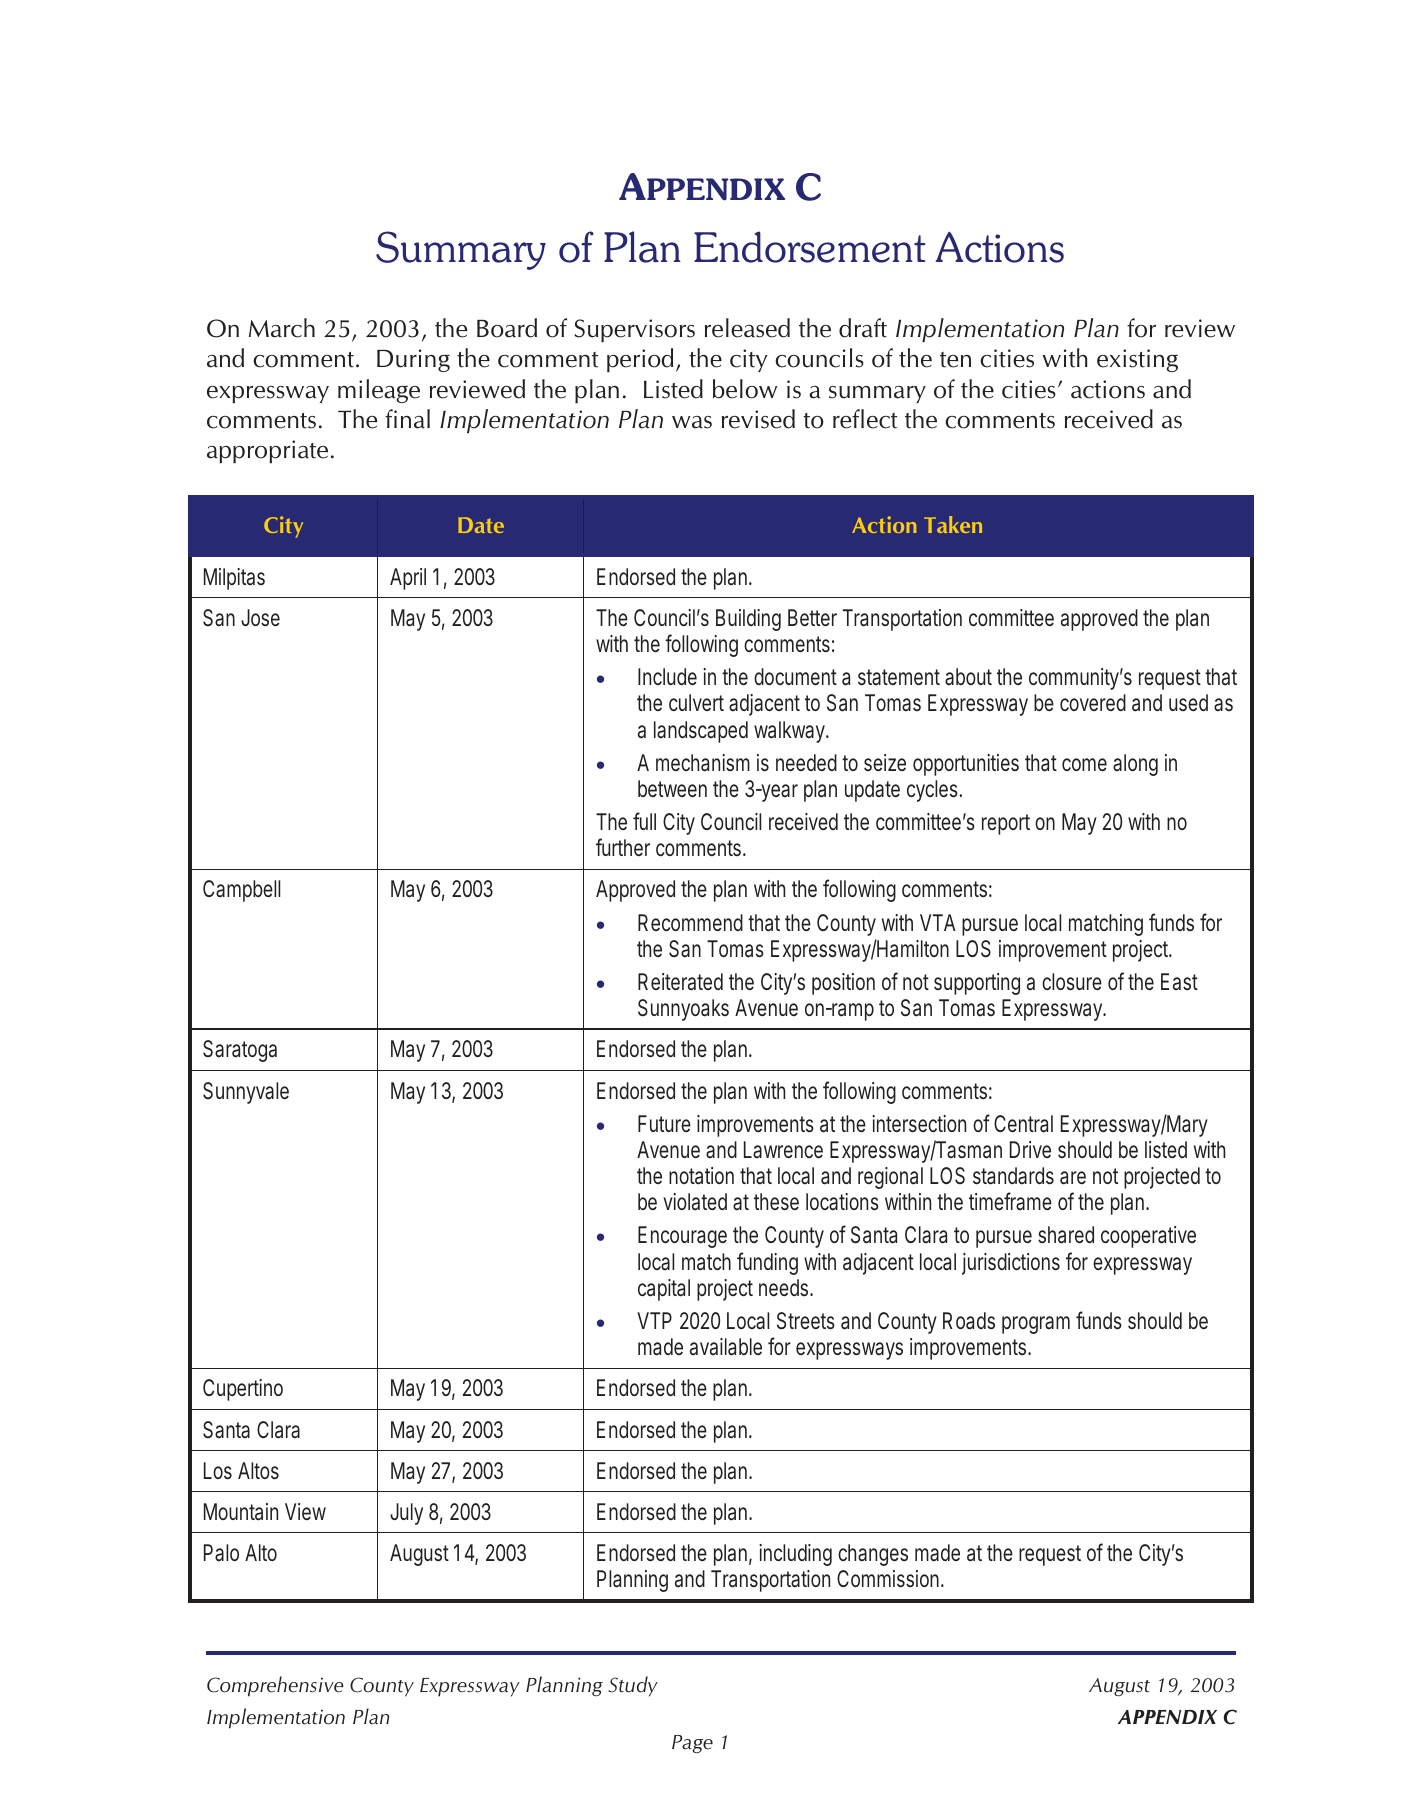 Image resolution: width=1401 pixels, height=1812 pixels. I want to click on released, so click(747, 328).
